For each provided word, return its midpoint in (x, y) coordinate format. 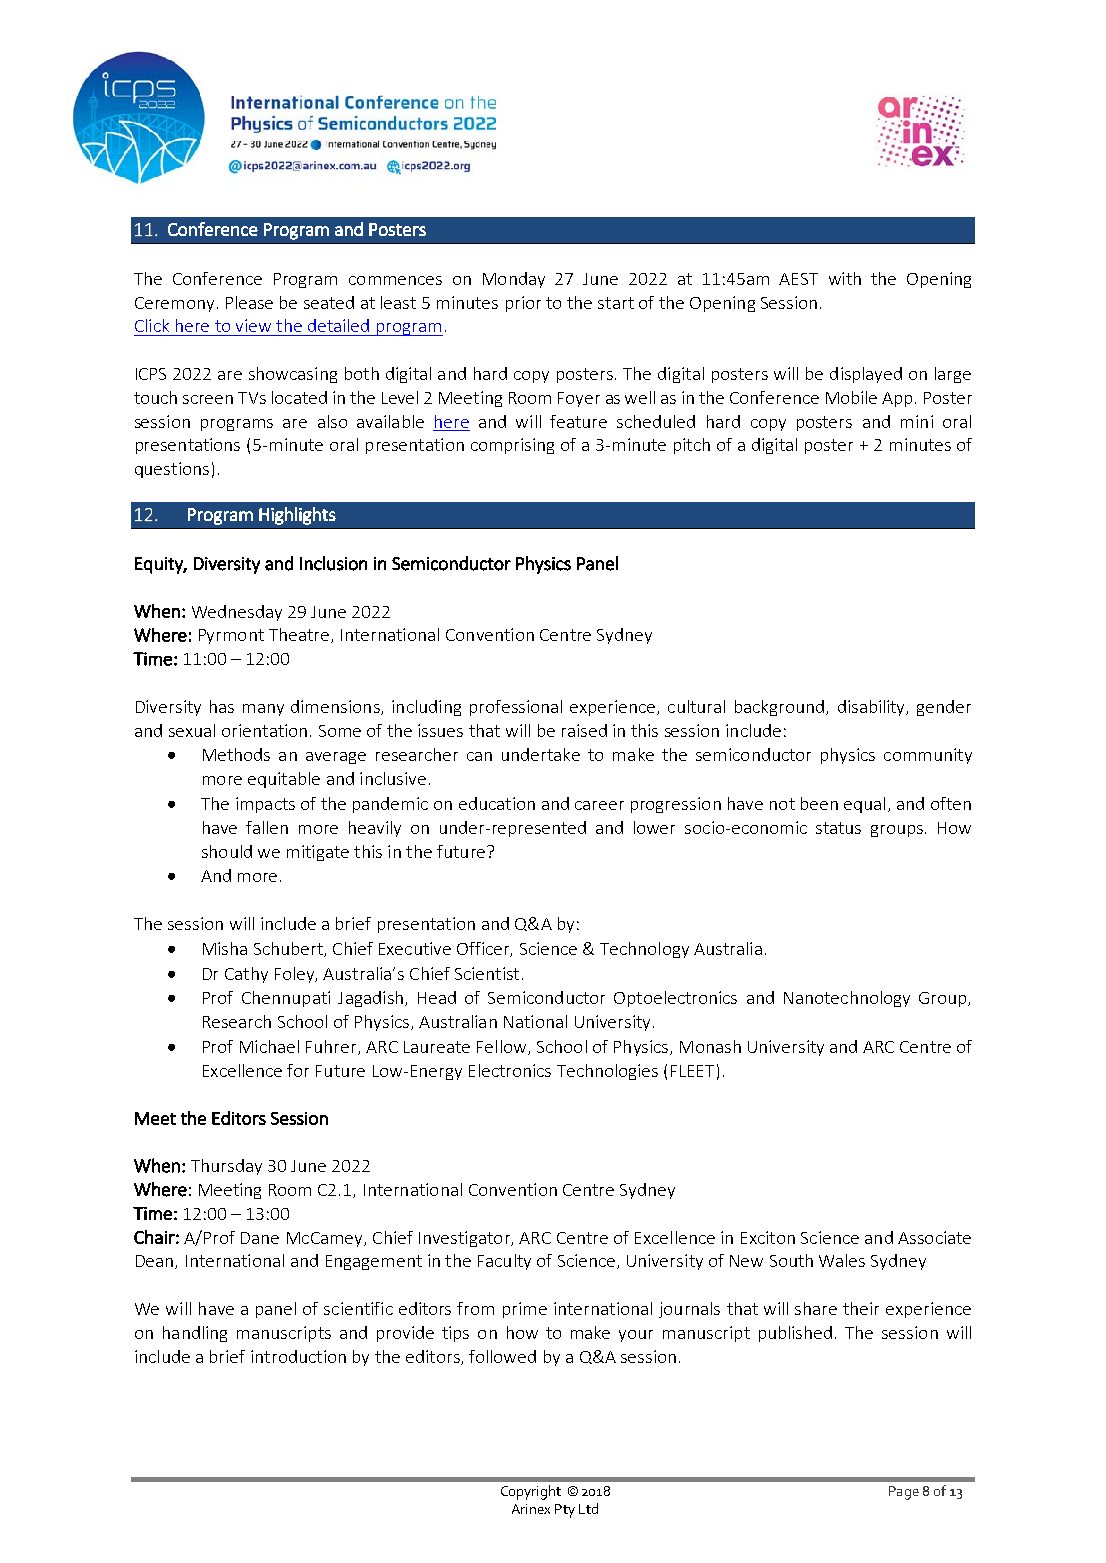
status (838, 828)
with (845, 278)
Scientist (487, 973)
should (227, 851)
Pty (565, 1511)
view (253, 325)
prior (523, 304)
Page (904, 1493)
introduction (298, 1356)
